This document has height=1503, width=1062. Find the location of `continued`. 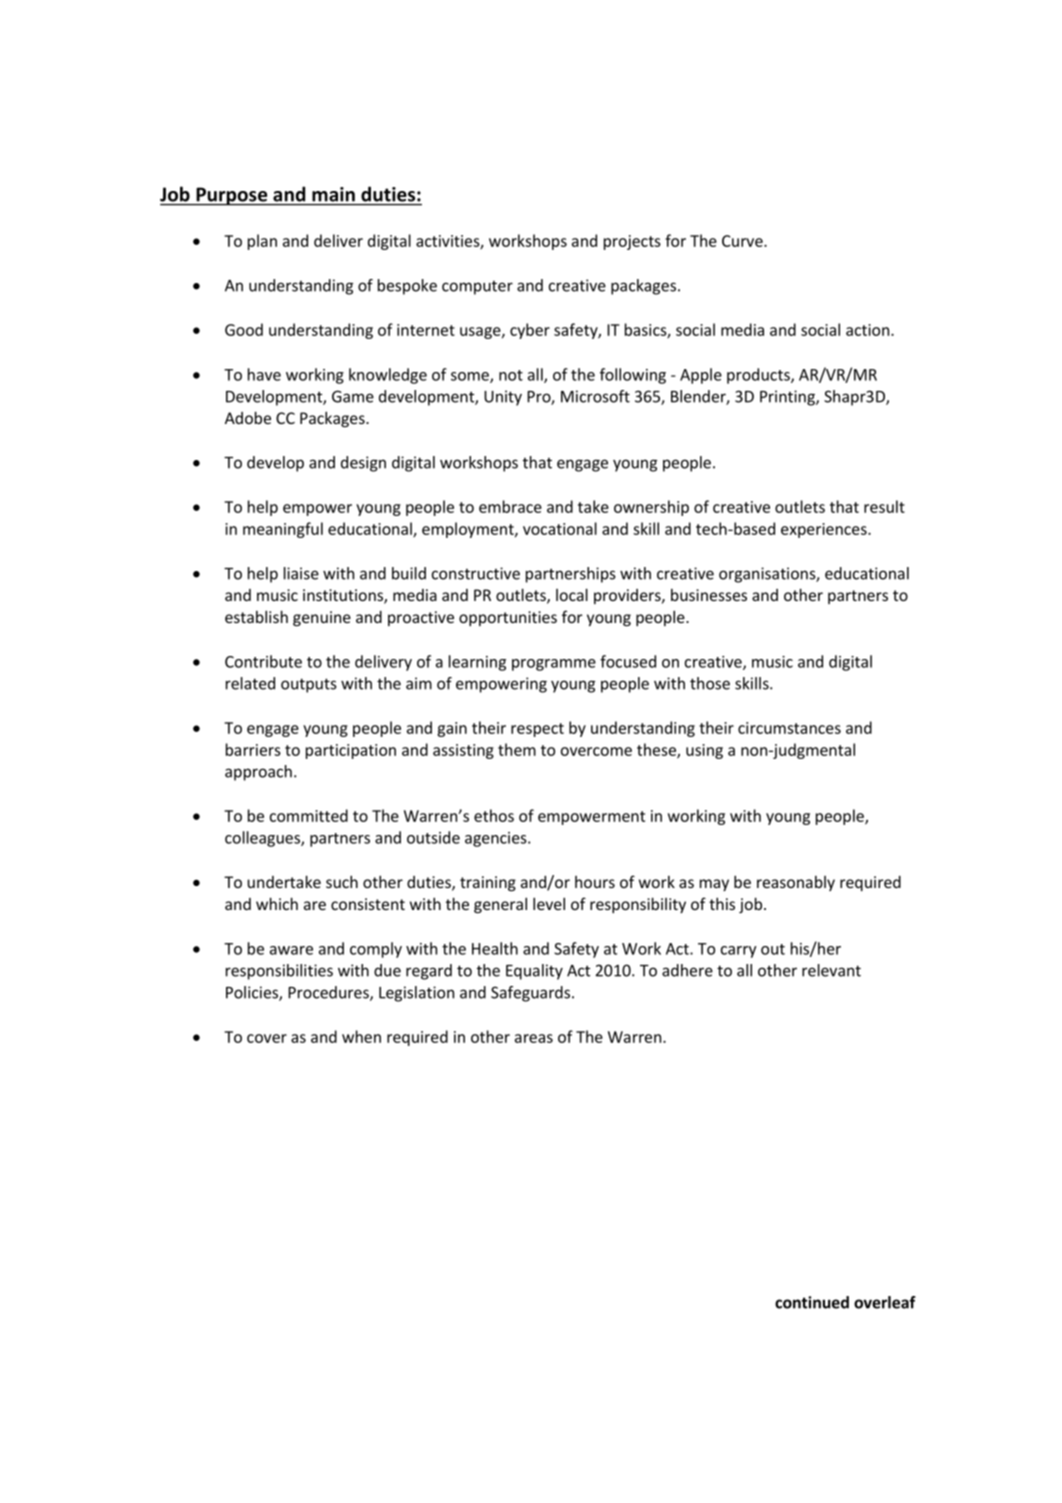

continued is located at coordinates (812, 1302).
